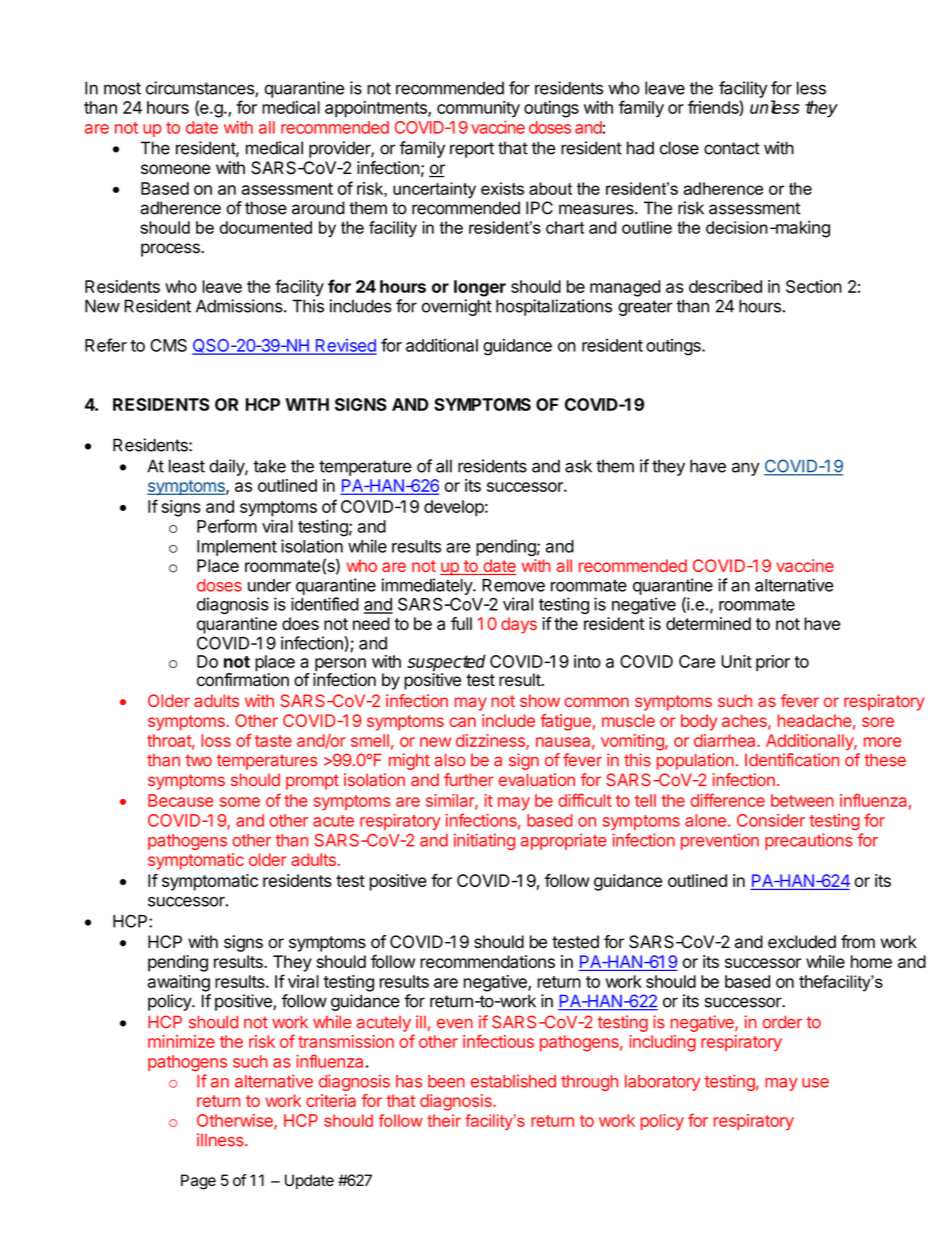  I want to click on CMS, so click(168, 345).
